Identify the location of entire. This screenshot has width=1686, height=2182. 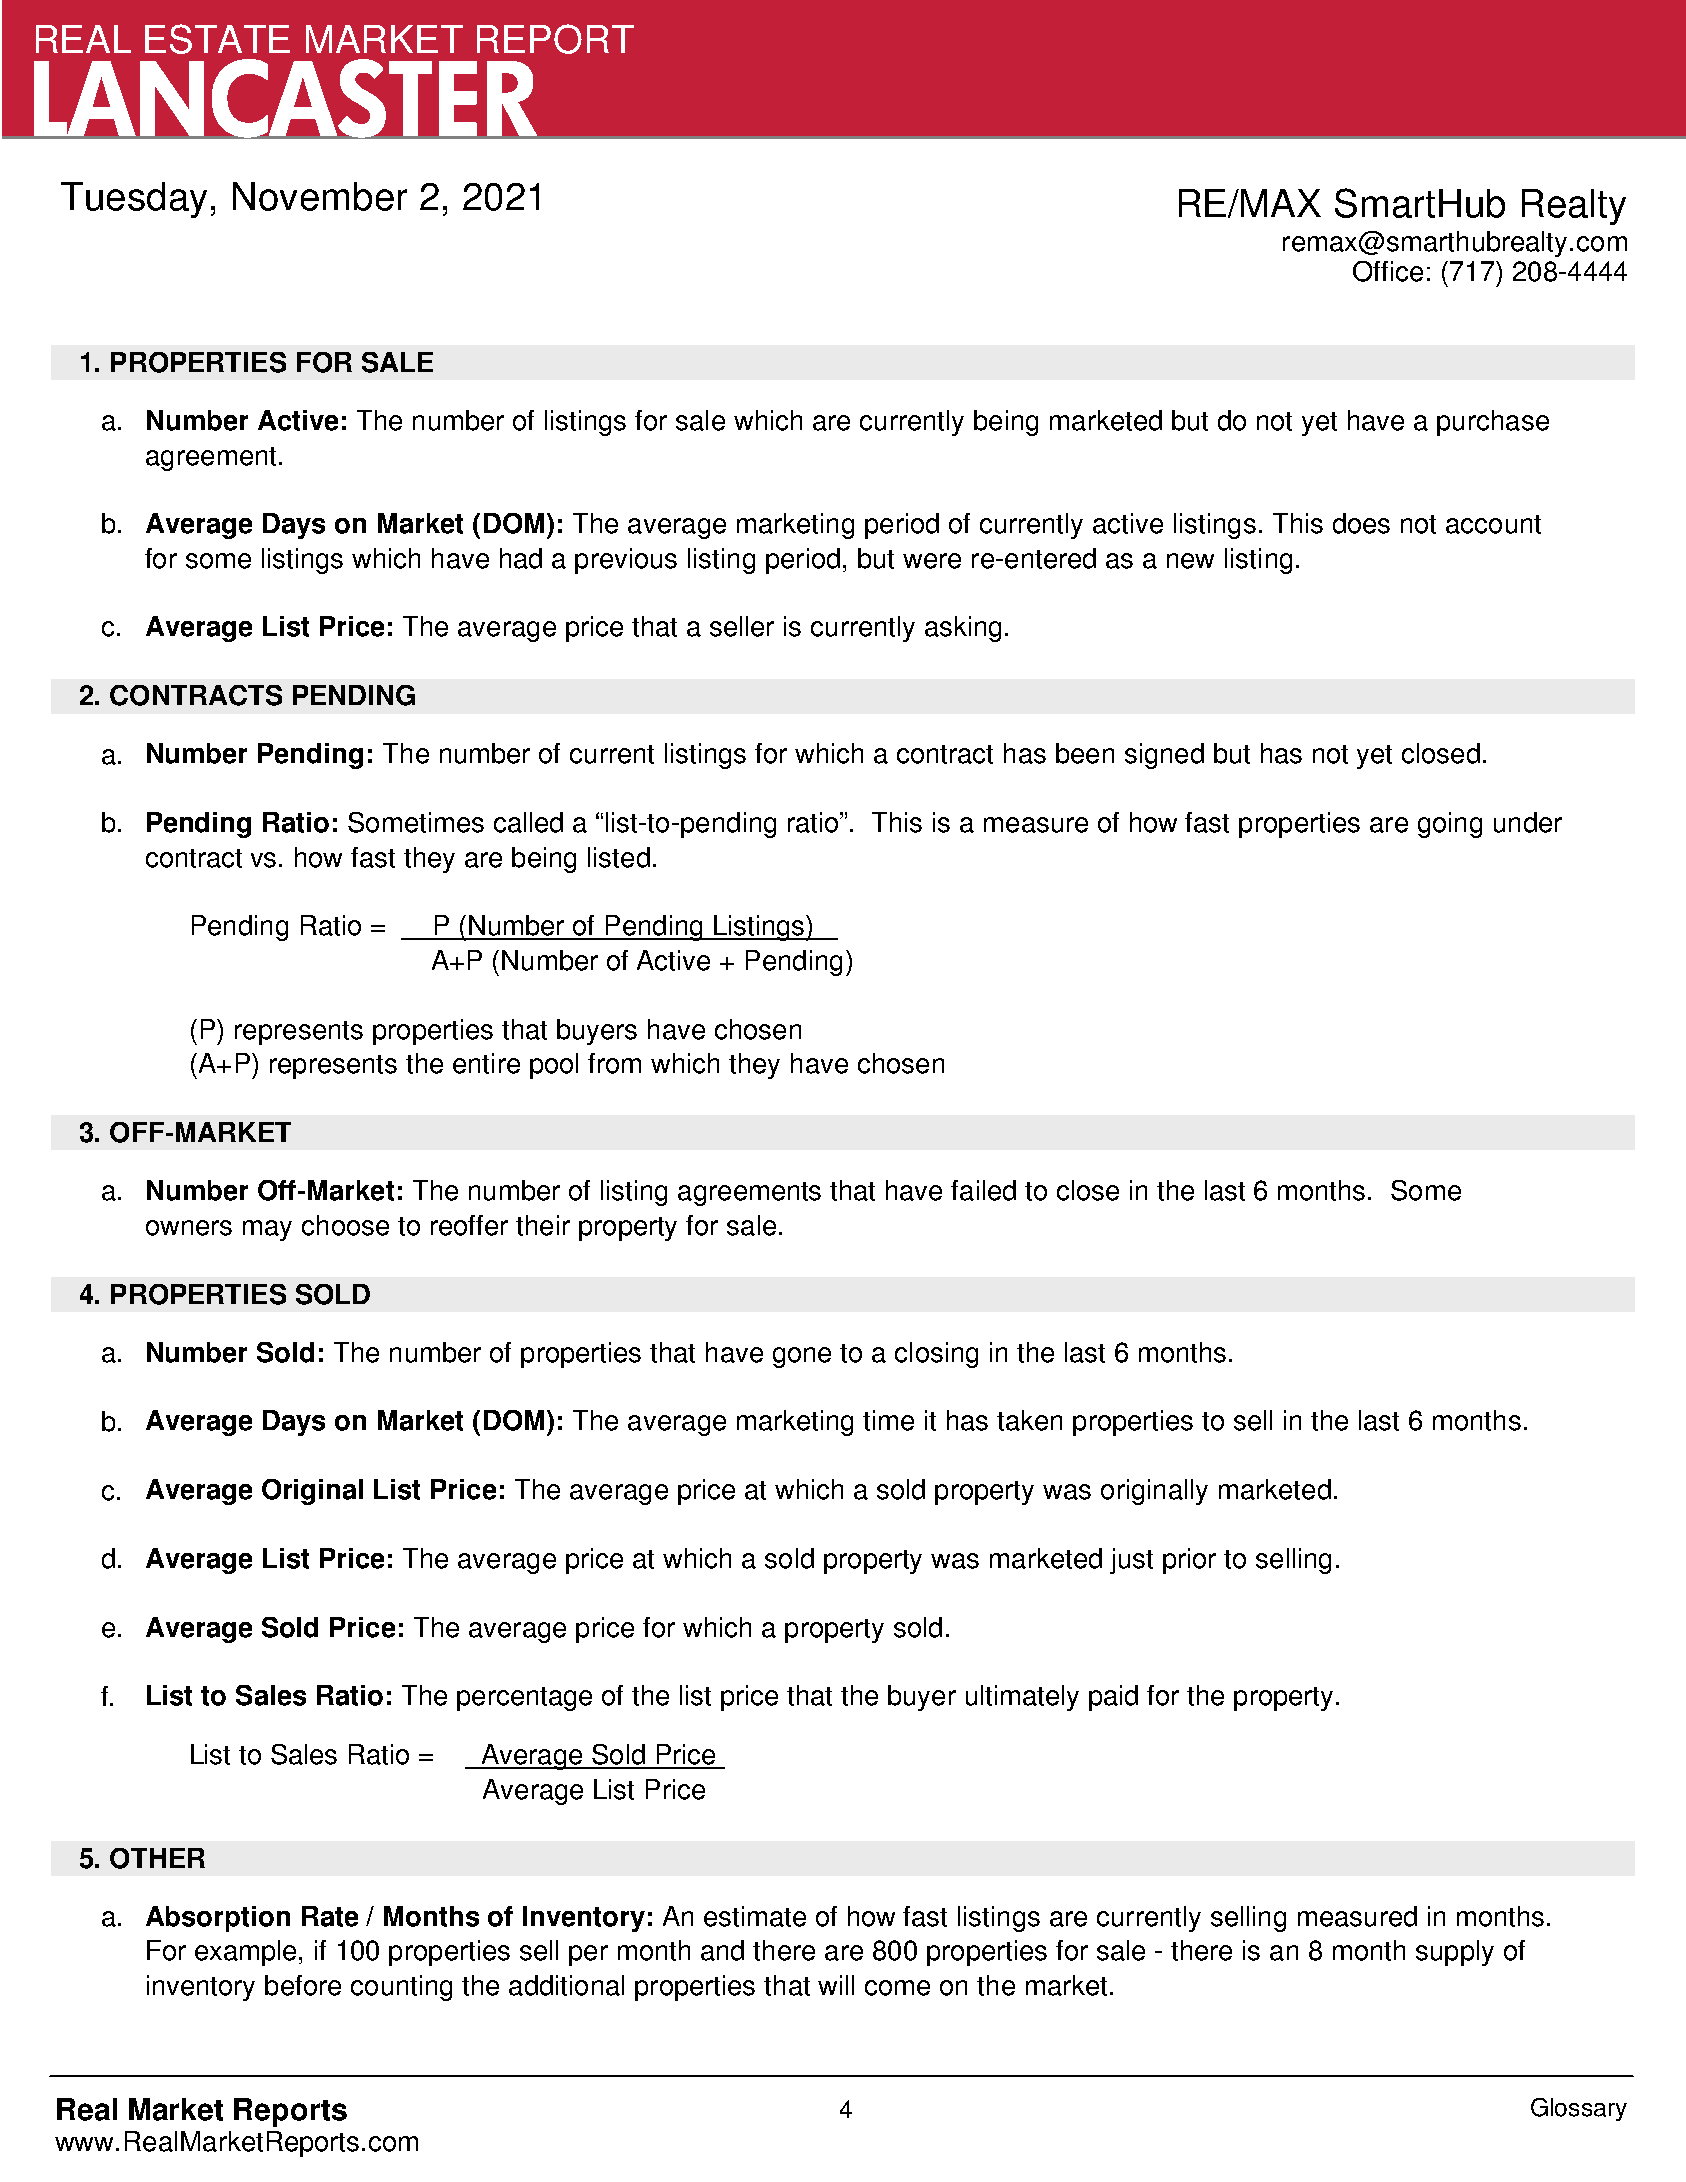
(486, 1063).
